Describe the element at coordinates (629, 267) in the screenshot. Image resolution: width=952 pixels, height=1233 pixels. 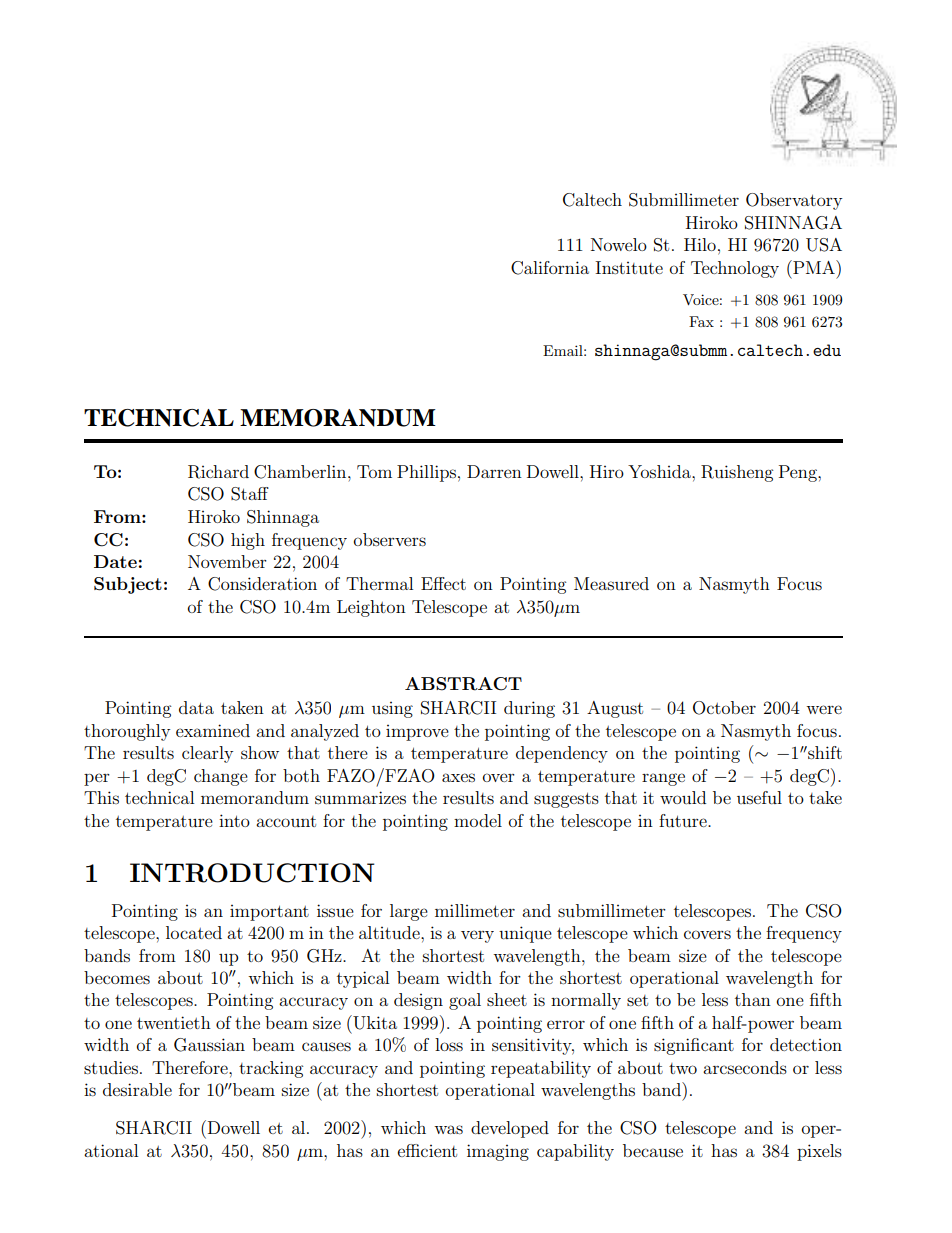
I see `Institute` at that location.
